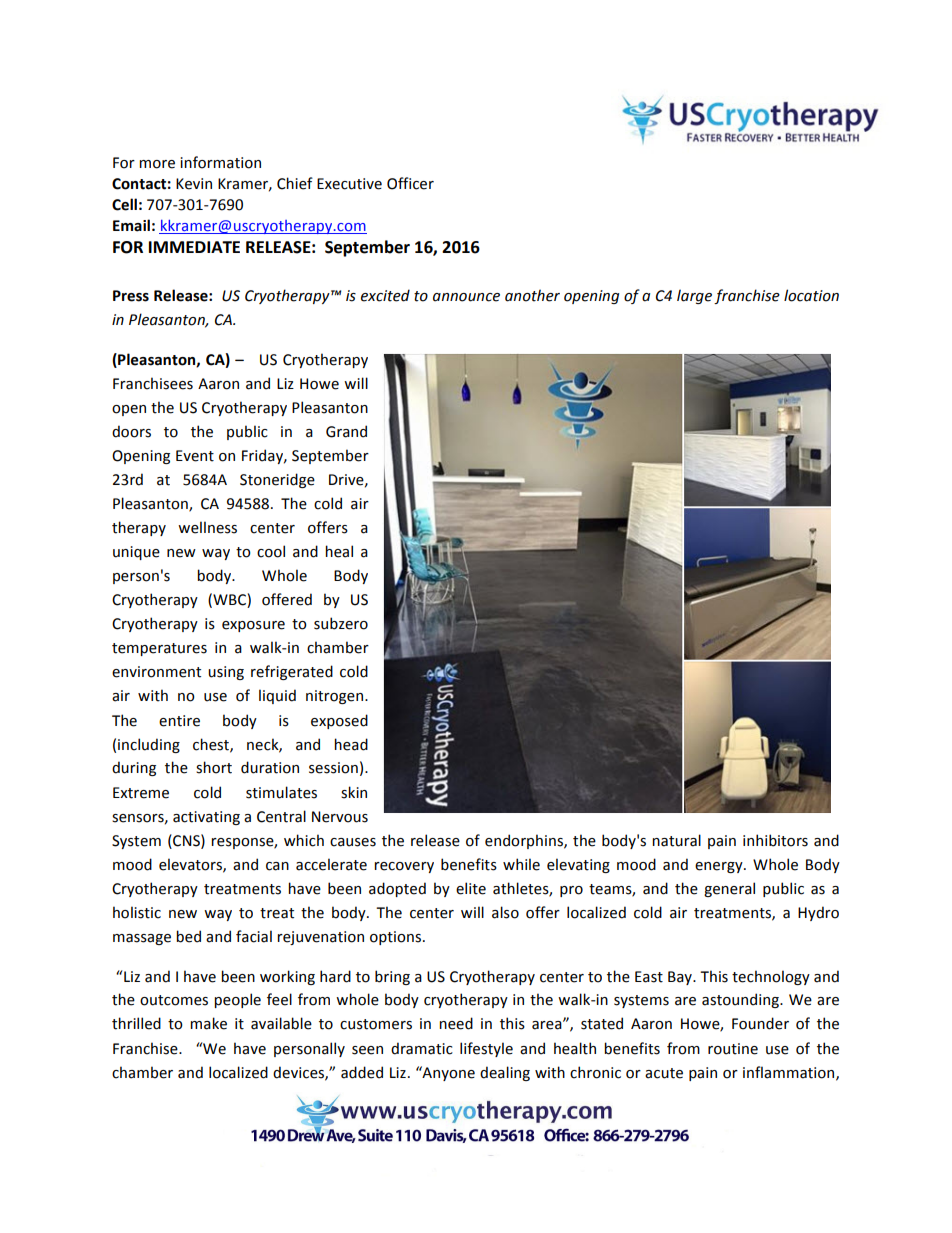 The width and height of the image is (952, 1233). What do you see at coordinates (486, 1049) in the image?
I see `lifestyle` at bounding box center [486, 1049].
